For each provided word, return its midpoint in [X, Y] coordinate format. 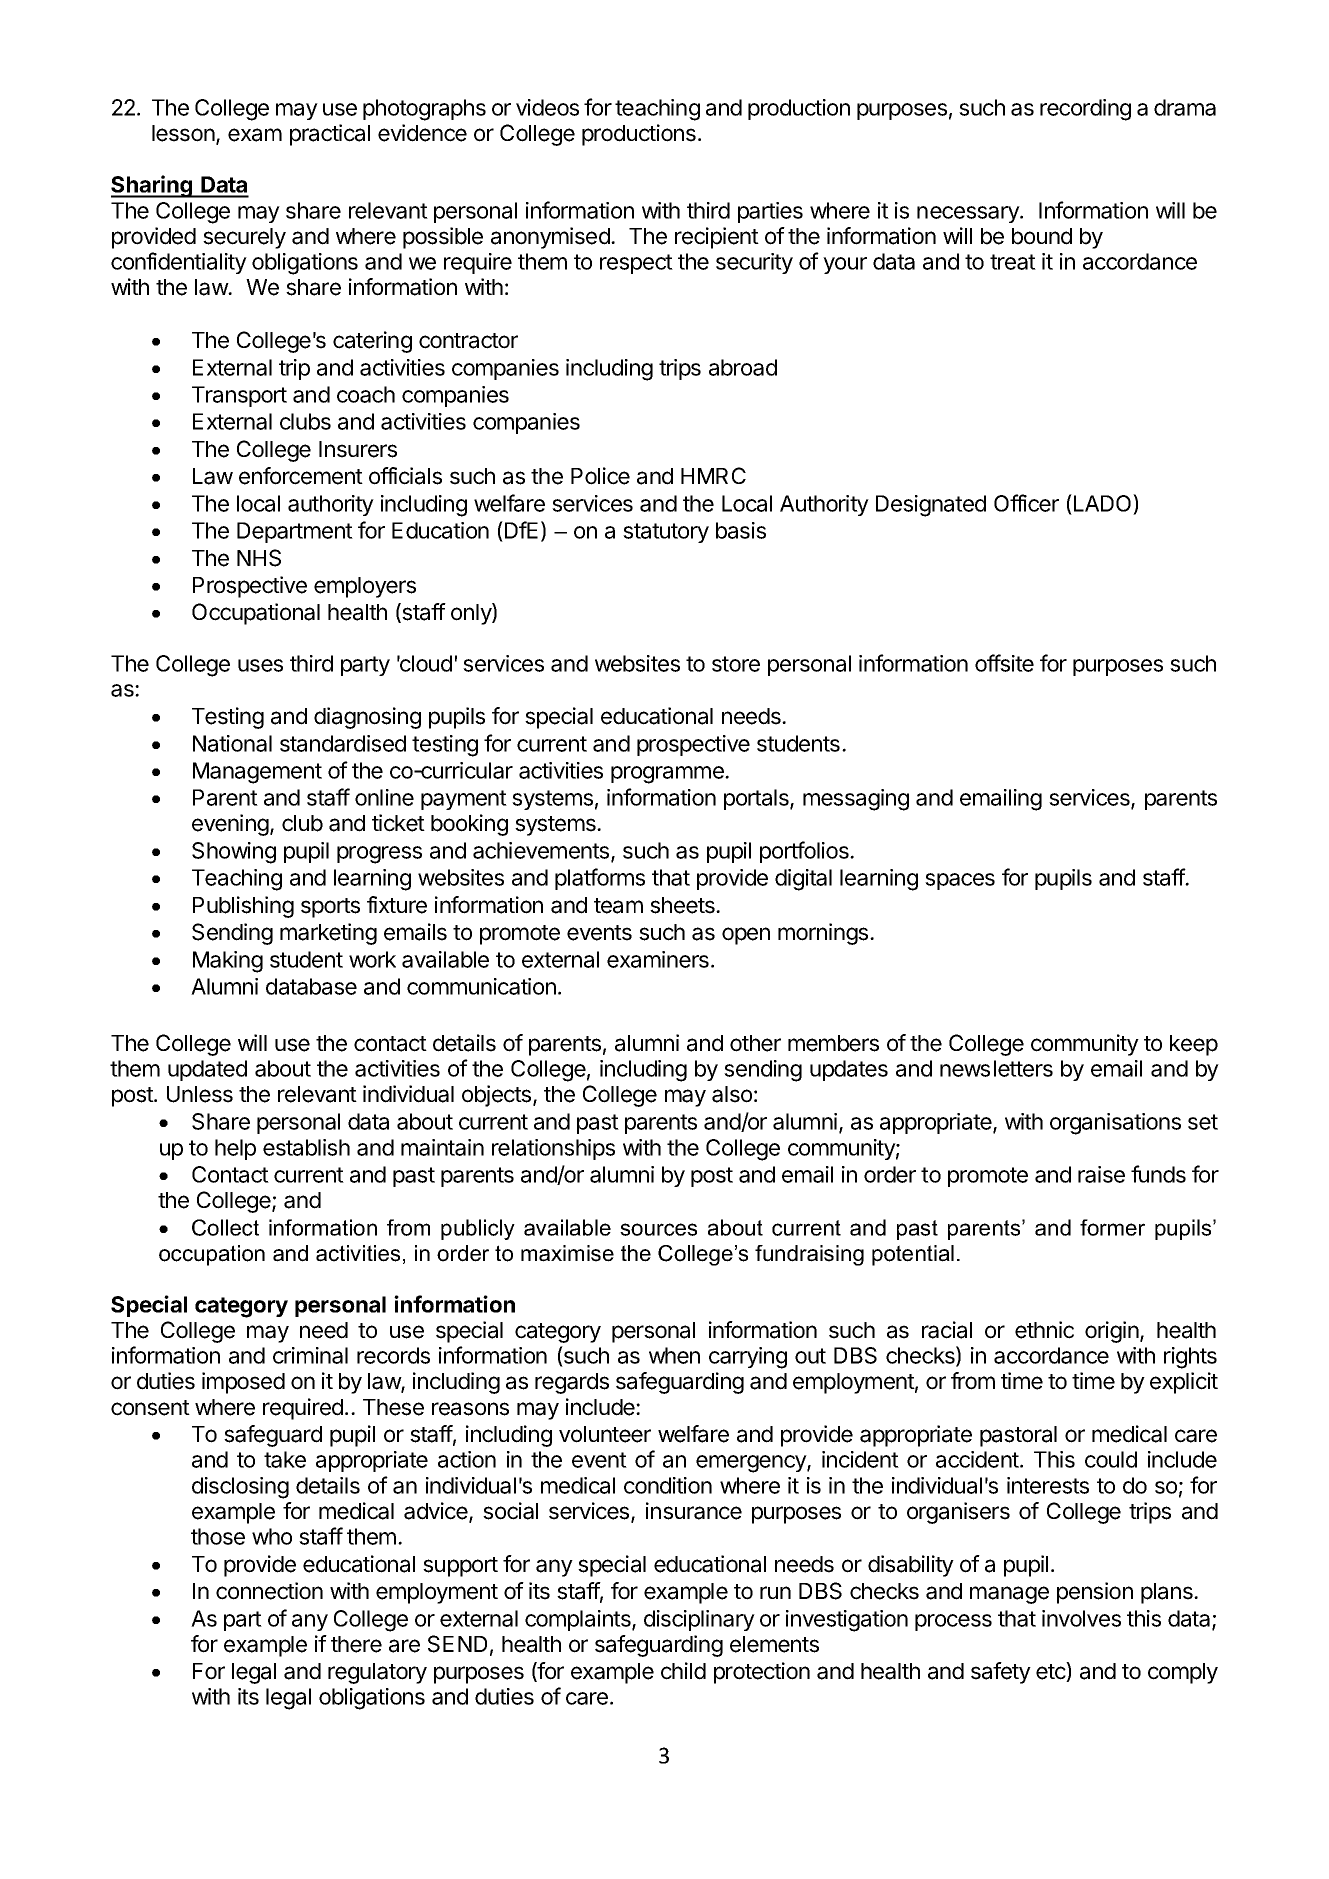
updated [207, 1070]
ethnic [1044, 1330]
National [232, 743]
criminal [310, 1355]
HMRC [713, 475]
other [755, 1043]
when [674, 1355]
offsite [1004, 663]
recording [1085, 110]
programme [668, 775]
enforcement [301, 476]
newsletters [996, 1068]
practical [330, 135]
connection [269, 1591]
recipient [717, 238]
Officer [1026, 503]
